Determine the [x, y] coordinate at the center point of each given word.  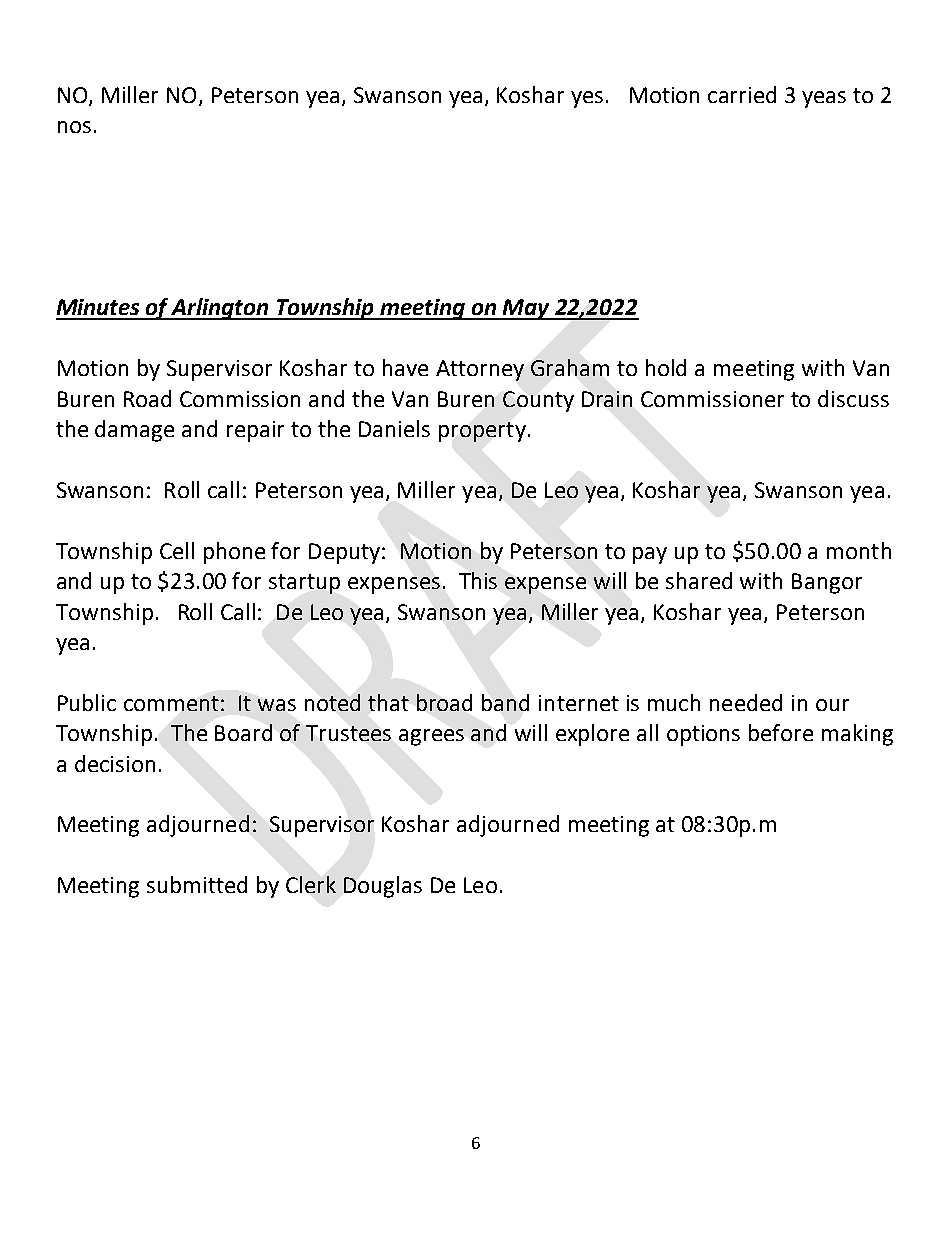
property [482, 432]
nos [74, 127]
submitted [197, 884]
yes [587, 99]
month [859, 550]
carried [742, 94]
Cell [177, 550]
